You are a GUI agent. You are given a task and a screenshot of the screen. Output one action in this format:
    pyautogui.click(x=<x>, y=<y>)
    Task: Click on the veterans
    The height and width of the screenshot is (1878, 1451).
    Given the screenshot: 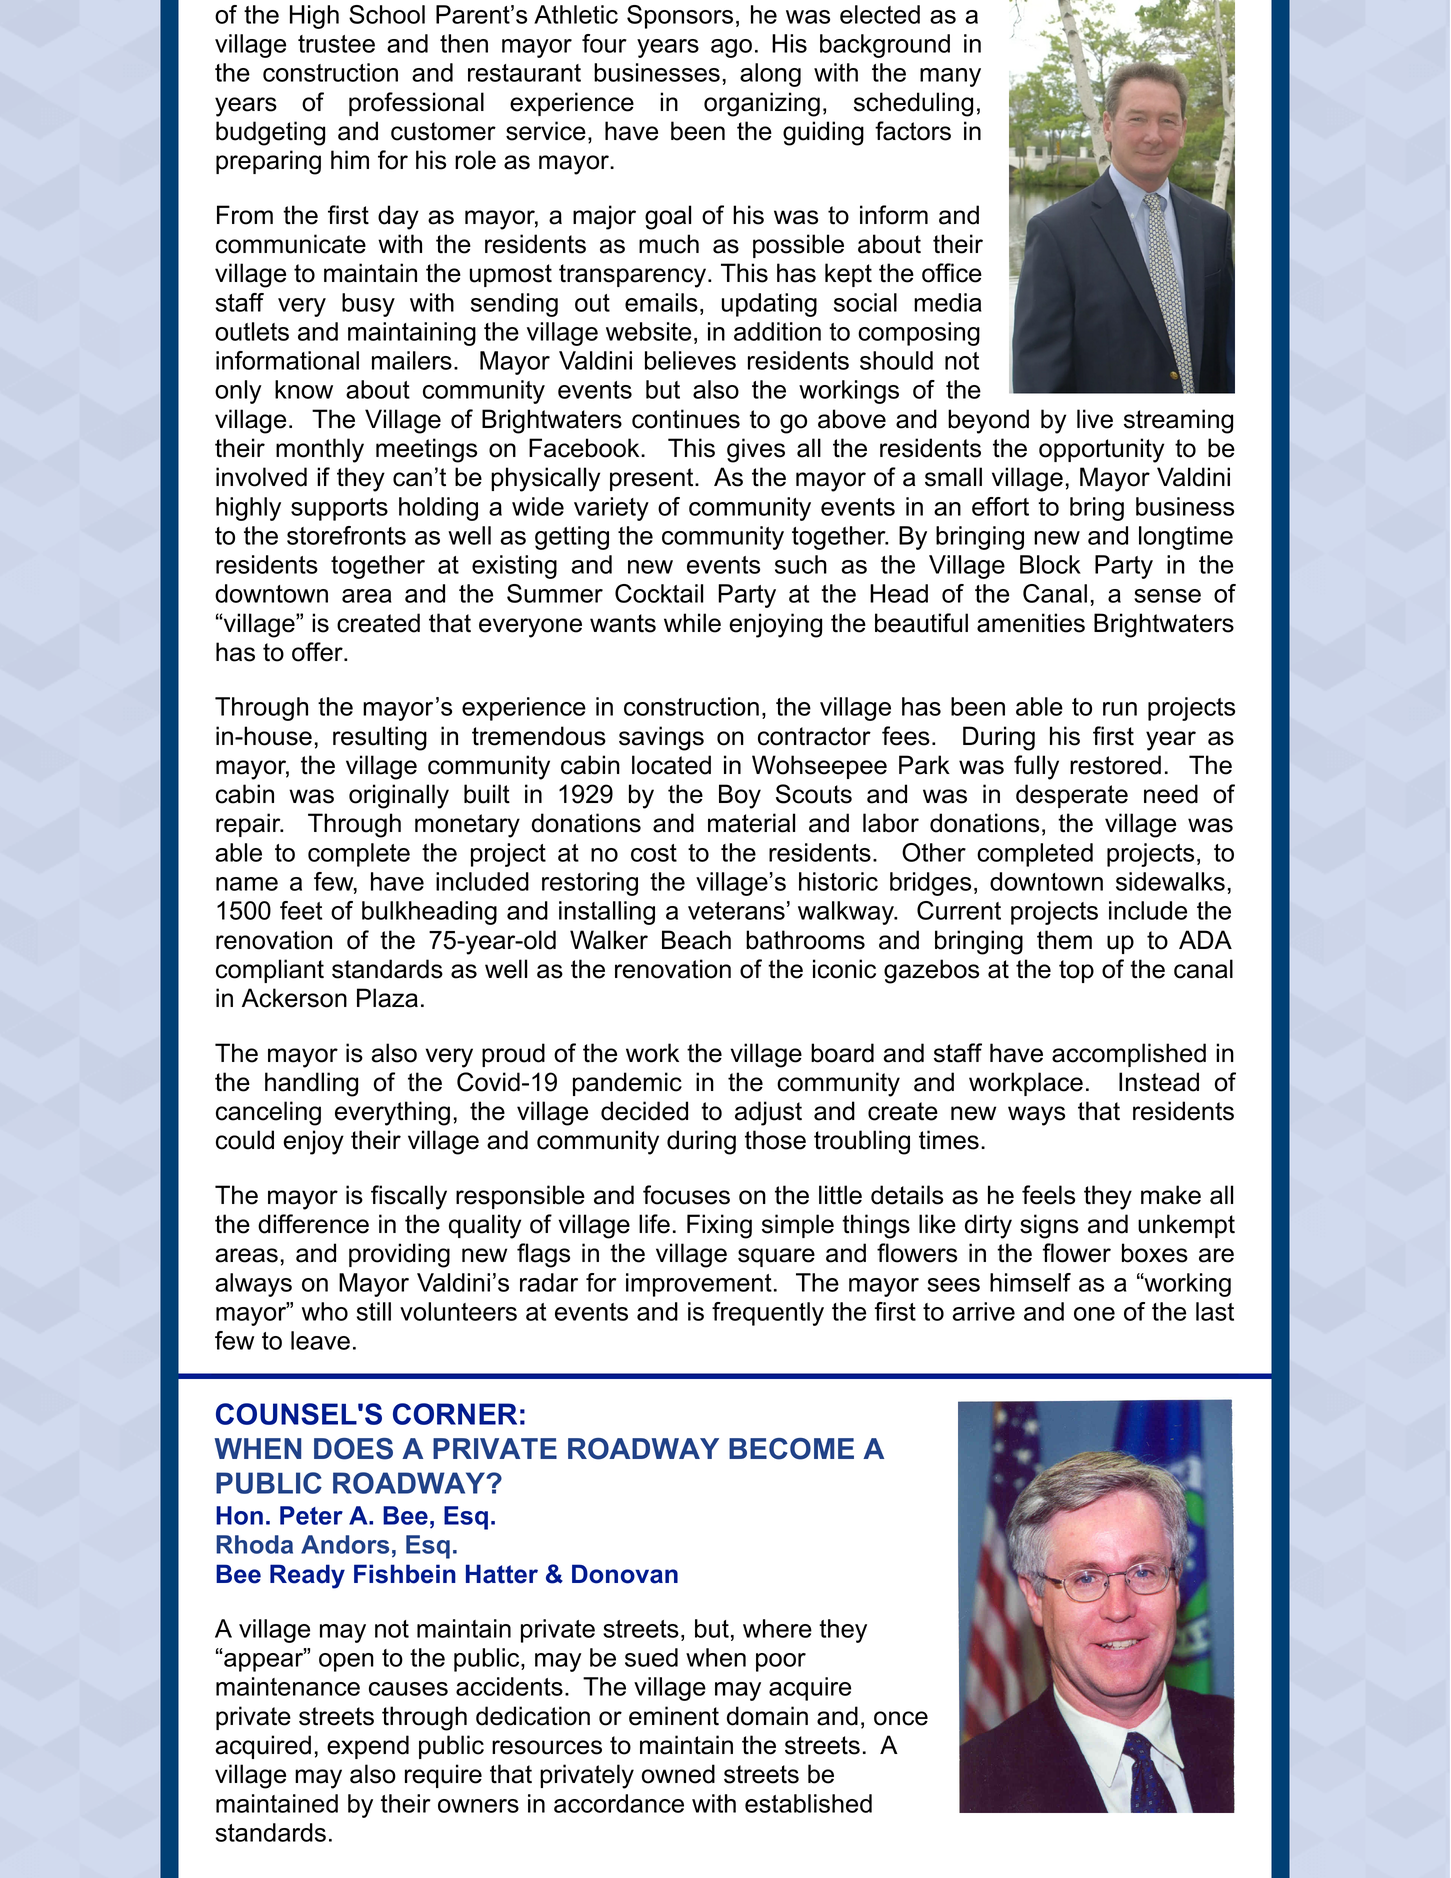 What is the action you would take?
    pyautogui.click(x=736, y=911)
